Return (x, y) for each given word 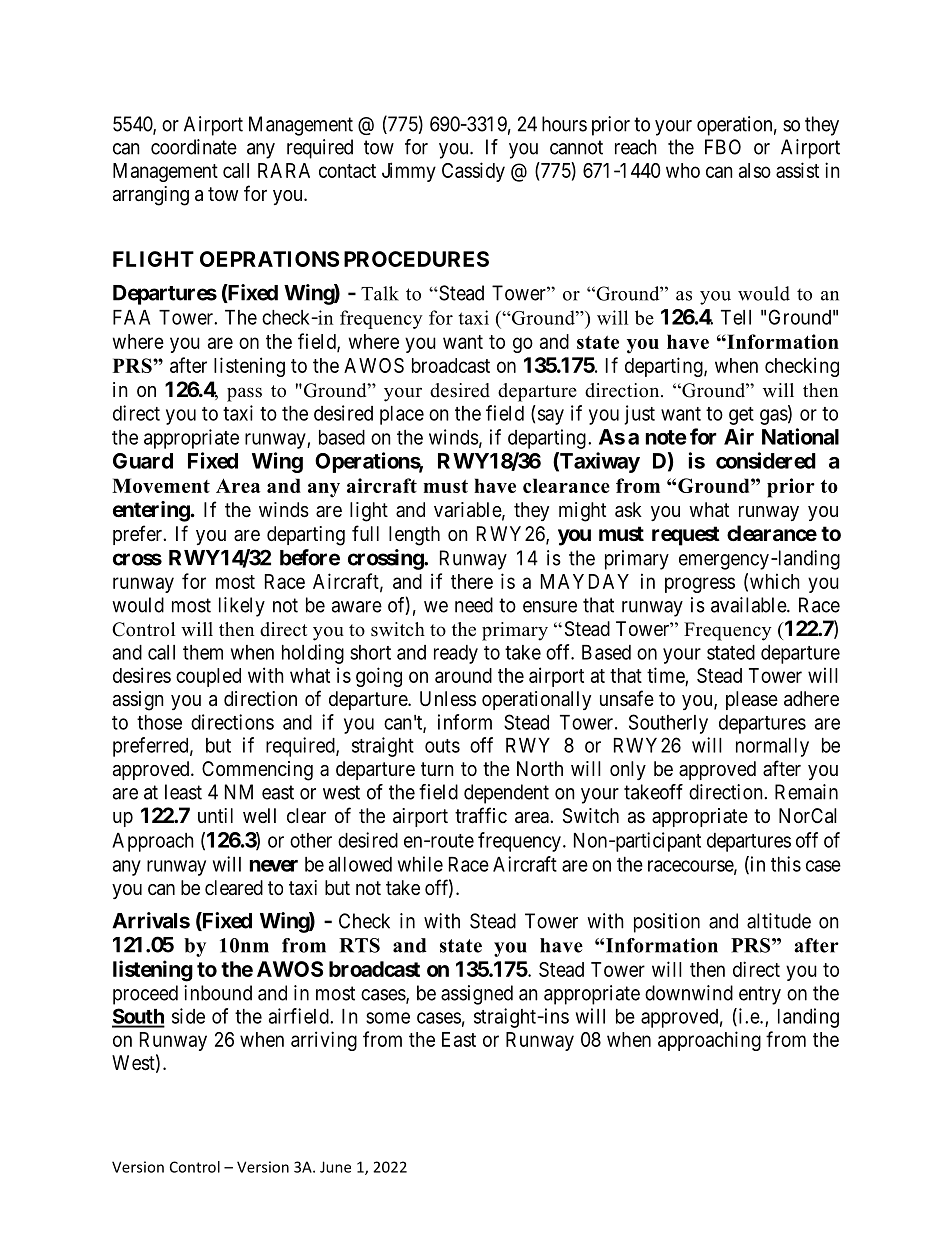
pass (244, 394)
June (335, 1167)
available (749, 605)
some (388, 1018)
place (402, 415)
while (420, 864)
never (274, 866)
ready (456, 654)
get (741, 416)
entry (760, 995)
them (203, 652)
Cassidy (473, 172)
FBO (723, 147)
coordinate (194, 147)
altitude (779, 921)
